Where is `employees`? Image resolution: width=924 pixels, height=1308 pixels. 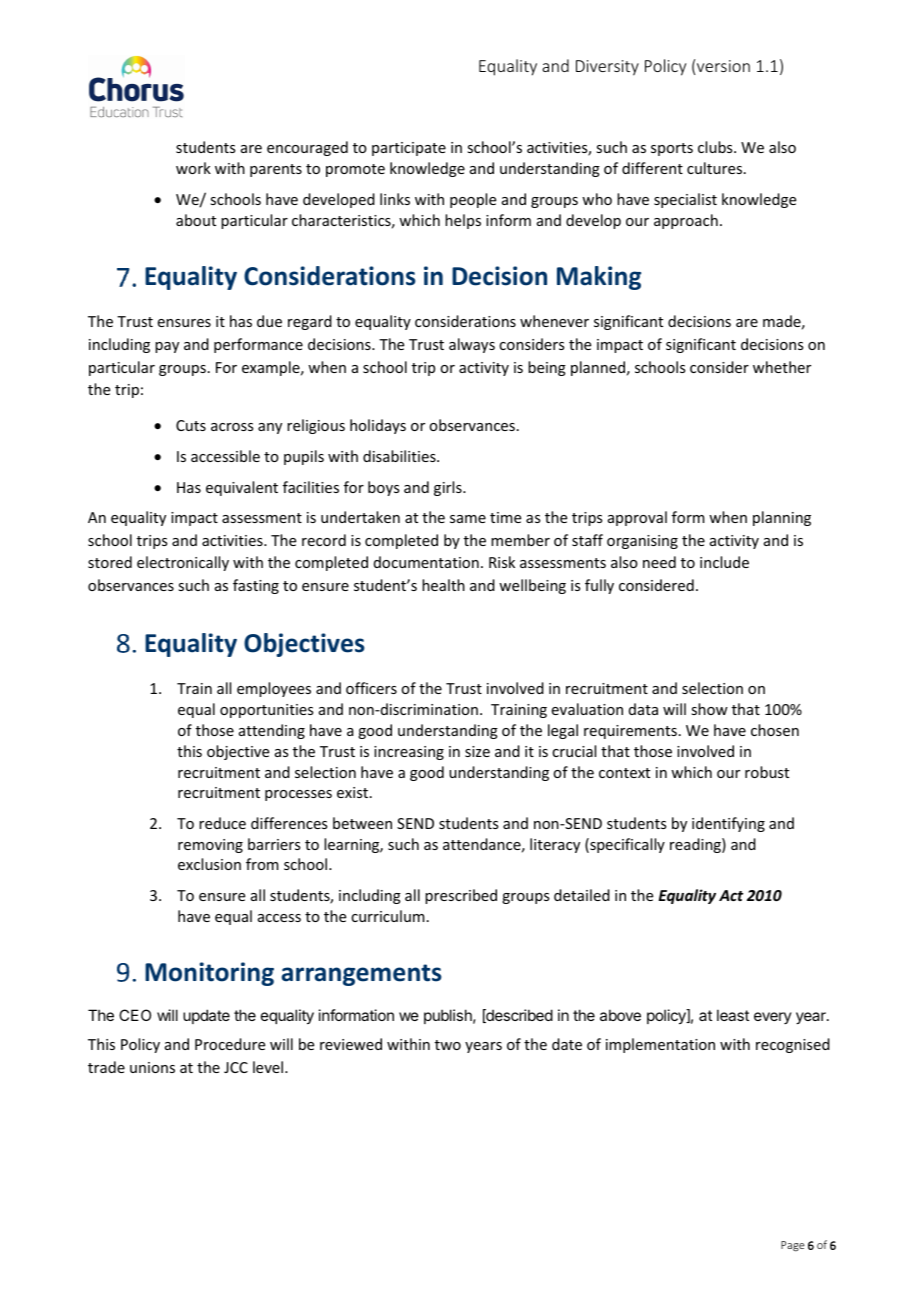
employees is located at coordinates (274, 689).
